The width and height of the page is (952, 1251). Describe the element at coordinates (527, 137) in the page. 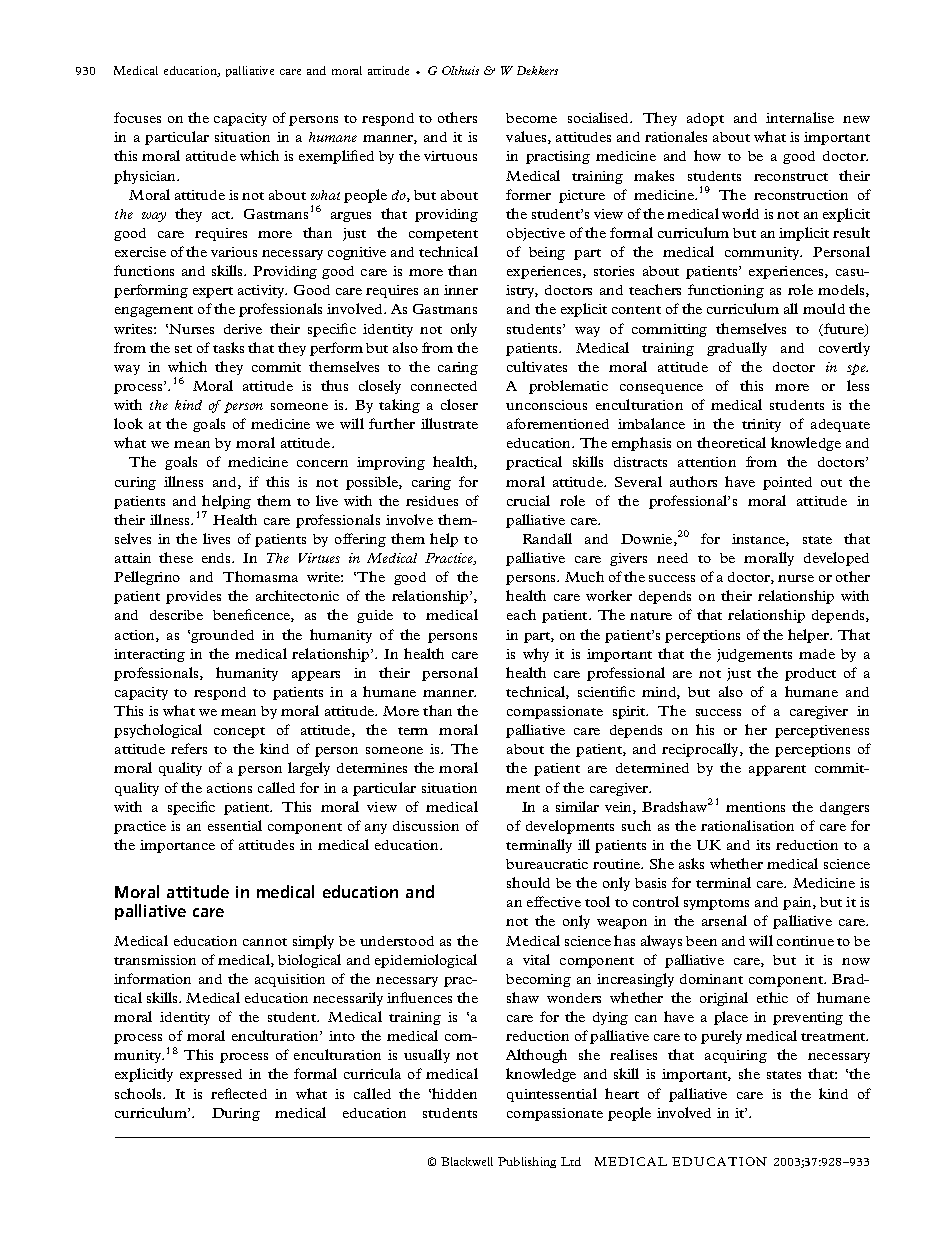

I see `values` at that location.
